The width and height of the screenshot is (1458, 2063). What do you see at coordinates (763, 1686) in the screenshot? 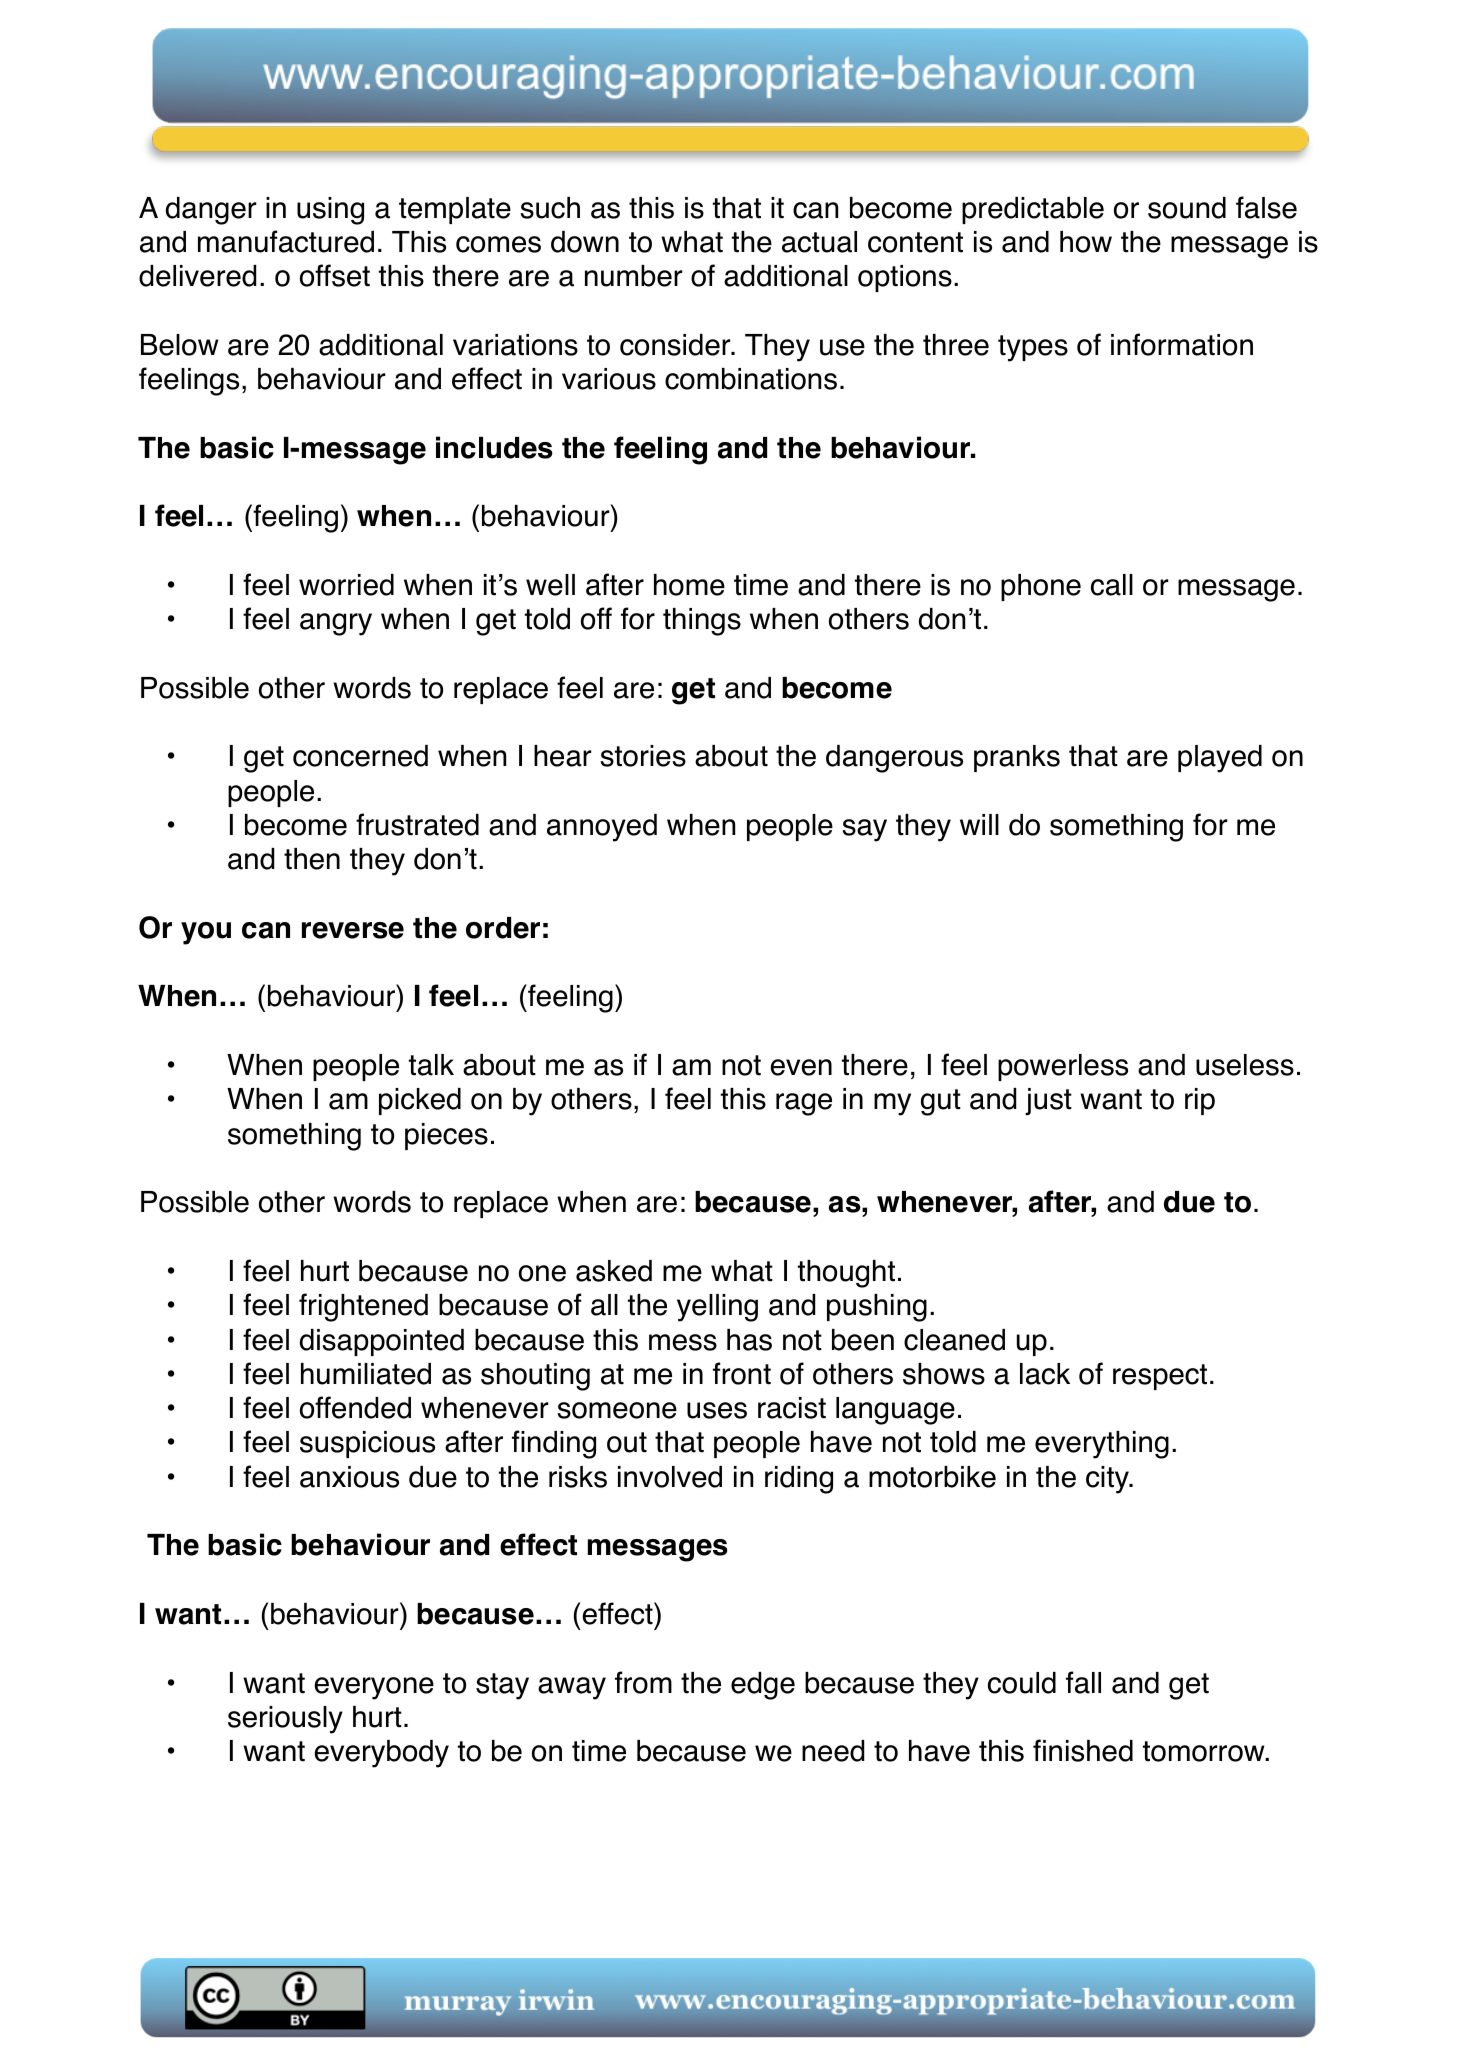
I see `edge` at bounding box center [763, 1686].
